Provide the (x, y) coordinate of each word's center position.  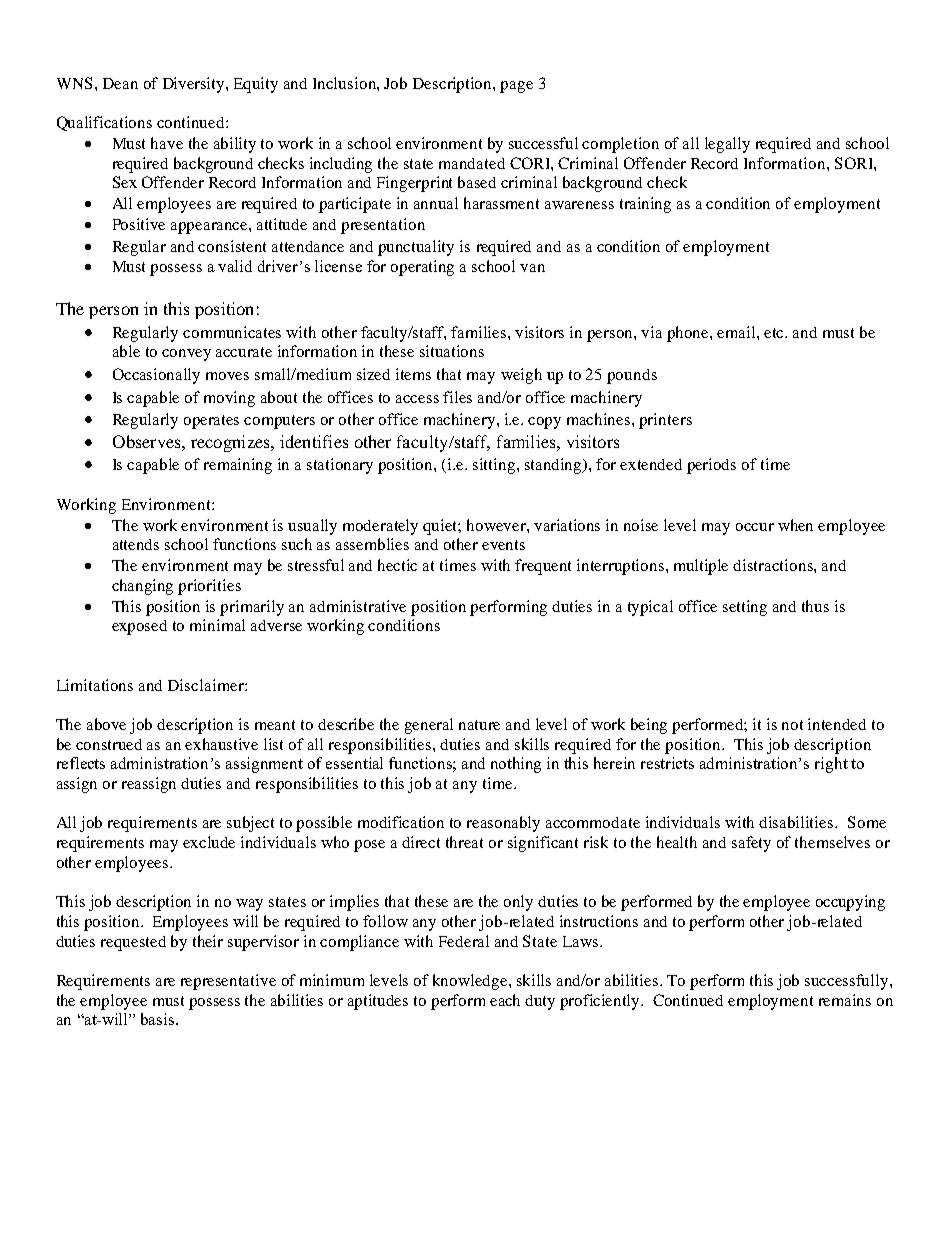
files (457, 397)
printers (665, 421)
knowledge (471, 982)
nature (479, 725)
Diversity (195, 85)
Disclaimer (207, 685)
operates (211, 422)
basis (159, 1019)
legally (727, 145)
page (516, 87)
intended (837, 724)
